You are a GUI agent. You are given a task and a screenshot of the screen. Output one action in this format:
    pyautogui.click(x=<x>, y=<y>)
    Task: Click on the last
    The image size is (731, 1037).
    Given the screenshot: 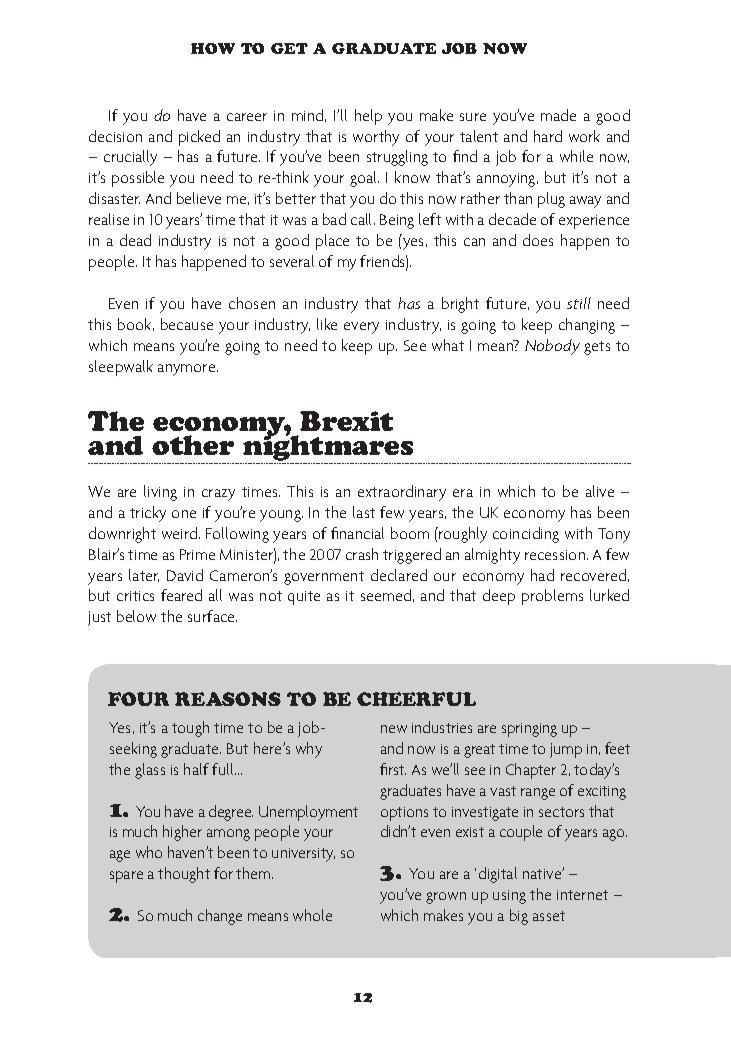 What is the action you would take?
    pyautogui.click(x=364, y=512)
